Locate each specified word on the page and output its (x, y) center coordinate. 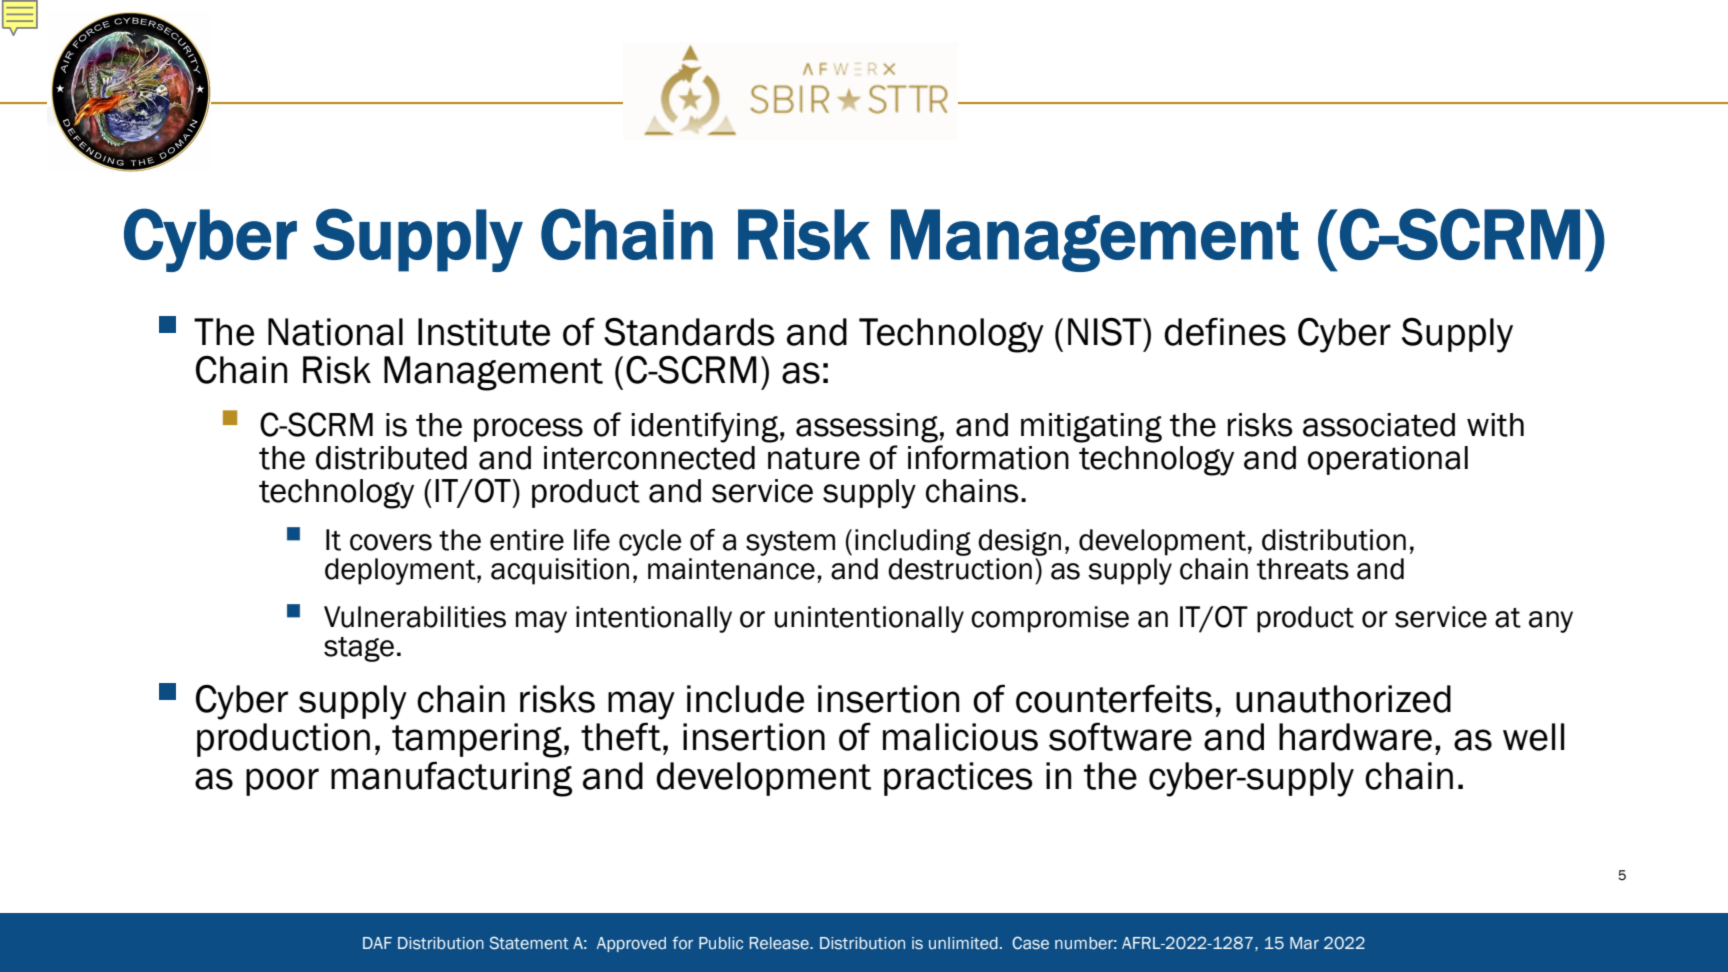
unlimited (963, 943)
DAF (377, 943)
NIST (1106, 332)
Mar (1304, 943)
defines (1225, 331)
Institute (484, 332)
